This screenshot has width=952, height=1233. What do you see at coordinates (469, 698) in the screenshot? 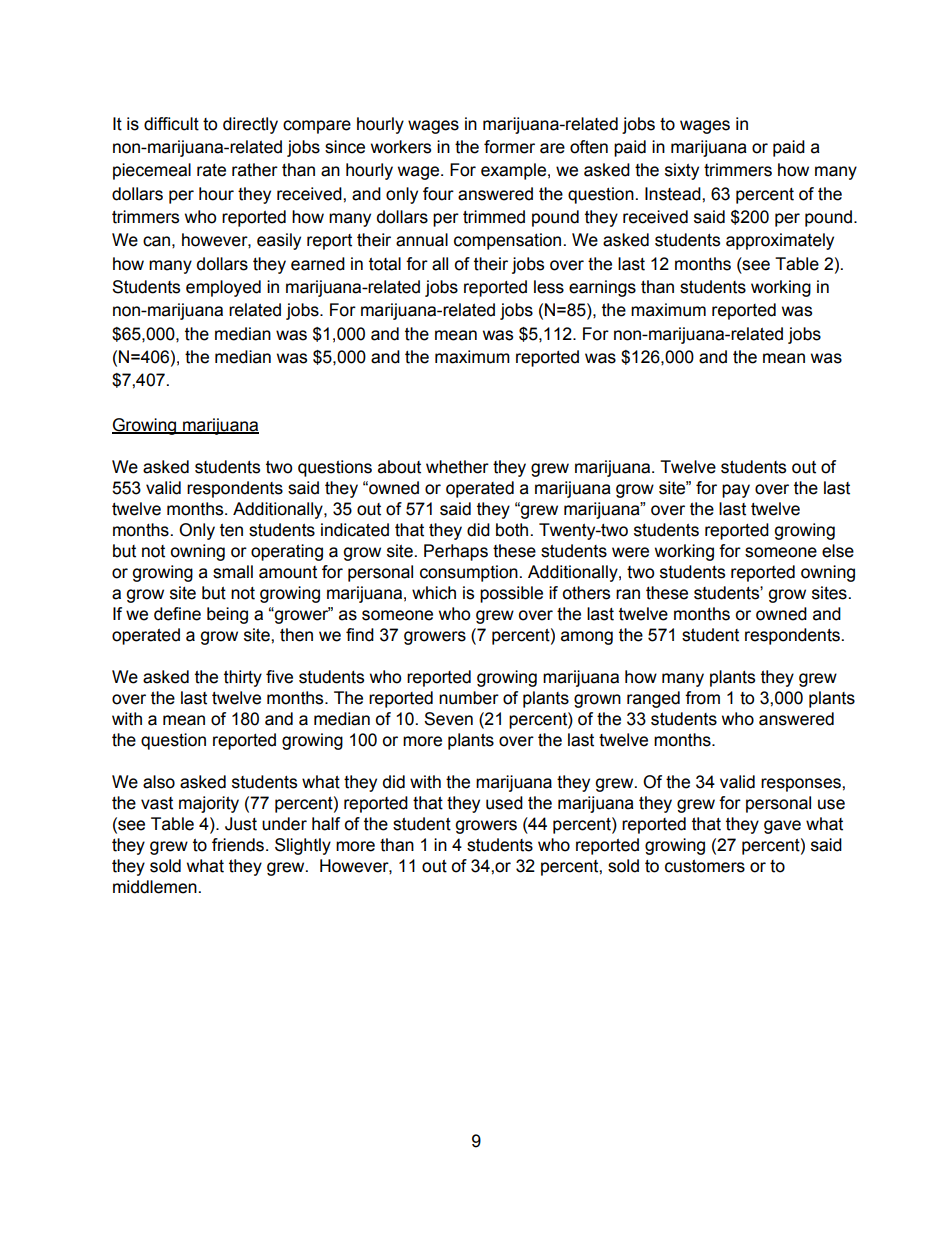
I see `number` at bounding box center [469, 698].
